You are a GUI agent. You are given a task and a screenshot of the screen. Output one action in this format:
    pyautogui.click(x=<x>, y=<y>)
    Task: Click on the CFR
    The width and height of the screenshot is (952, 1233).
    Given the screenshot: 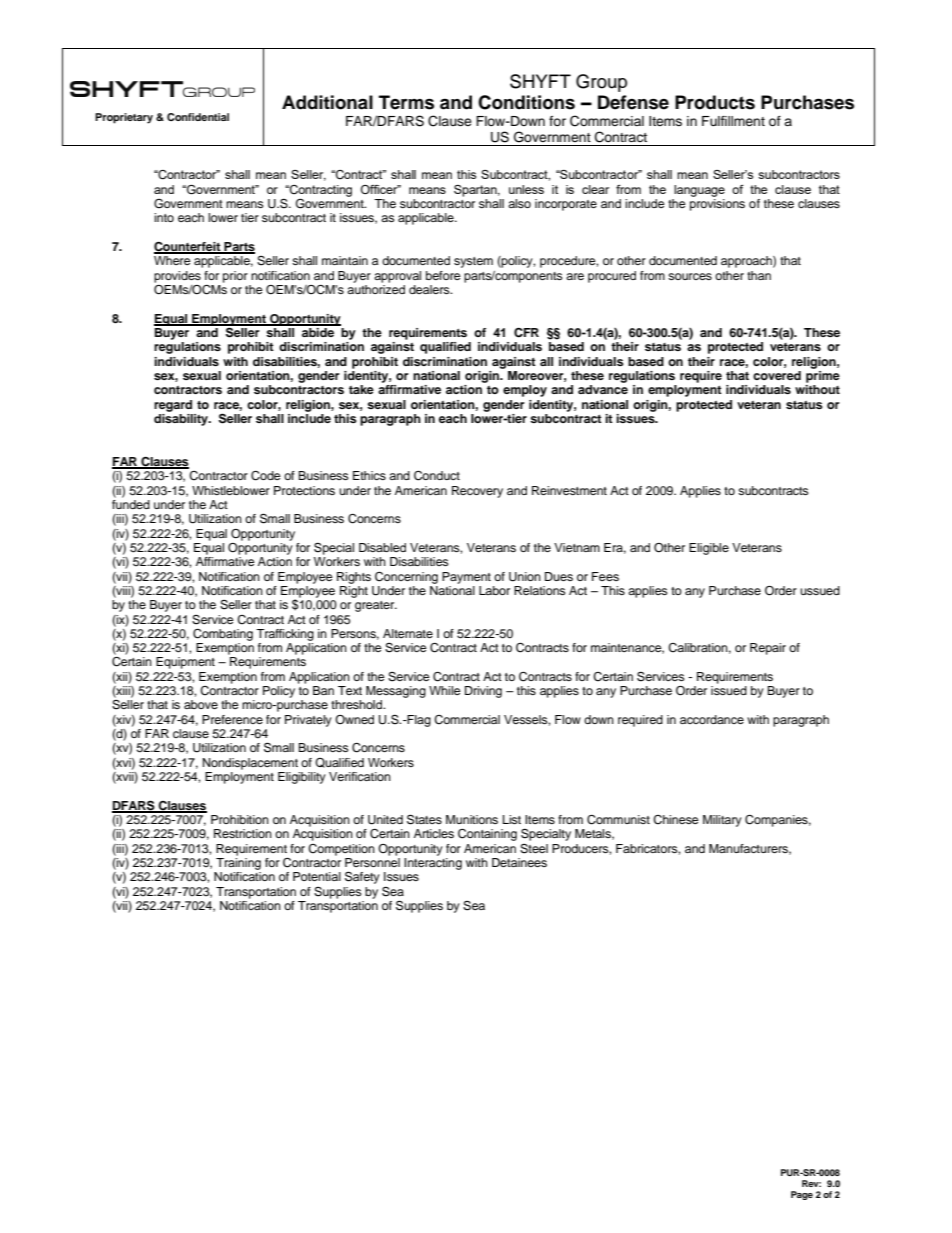 What is the action you would take?
    pyautogui.click(x=526, y=332)
